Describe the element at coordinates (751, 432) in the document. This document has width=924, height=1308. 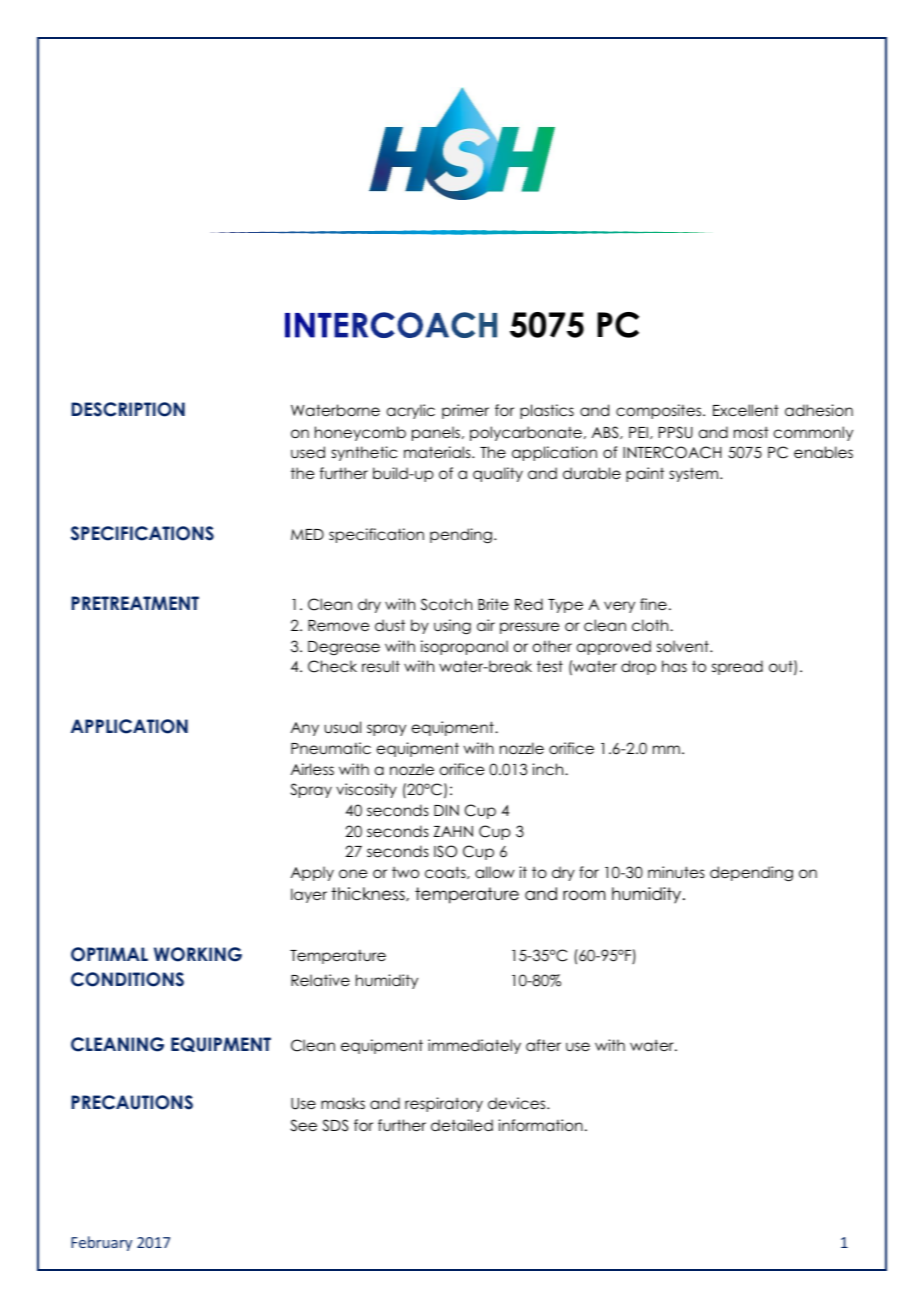
I see `most` at that location.
